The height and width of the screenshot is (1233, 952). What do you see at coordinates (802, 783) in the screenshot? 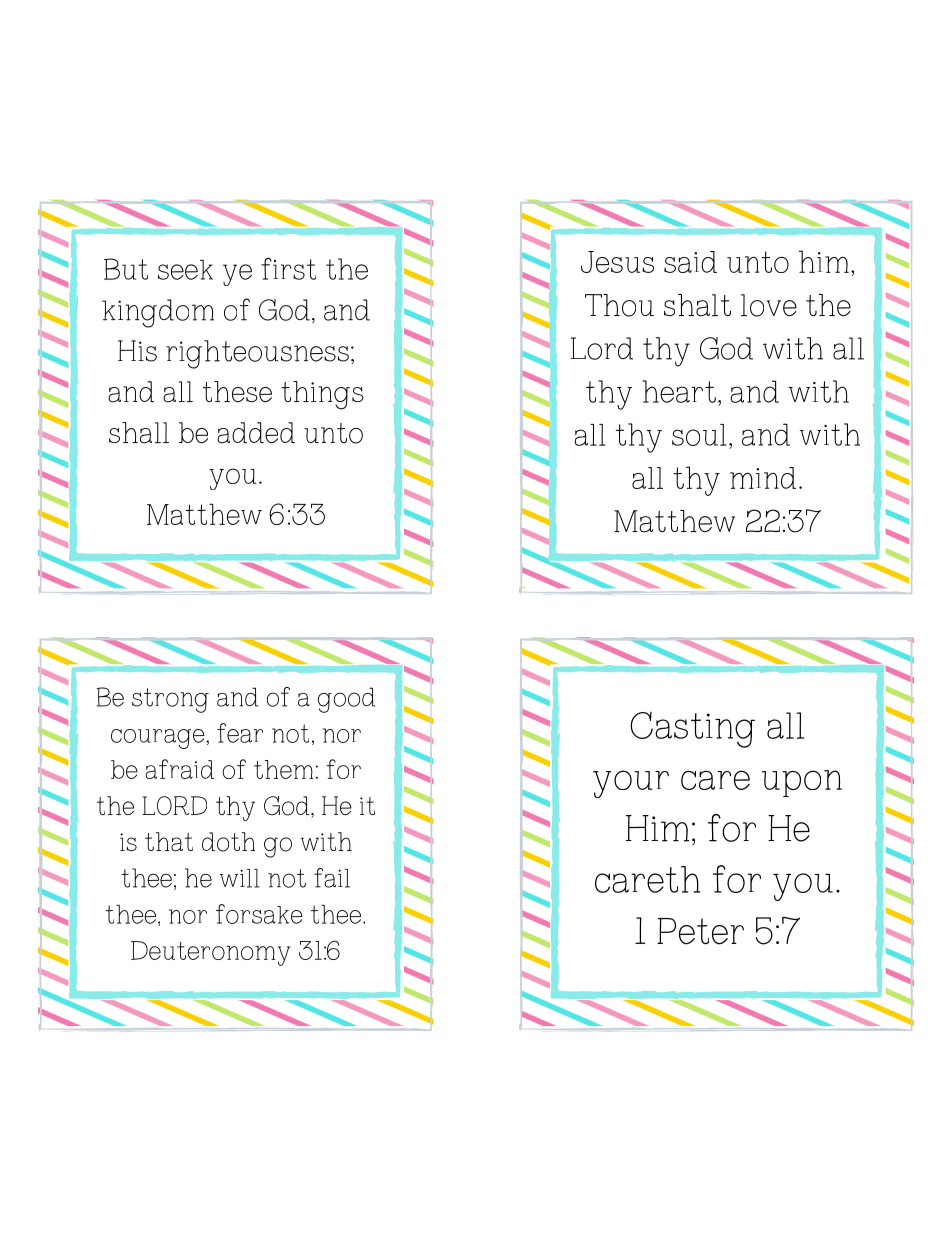
I see `upon` at bounding box center [802, 783].
